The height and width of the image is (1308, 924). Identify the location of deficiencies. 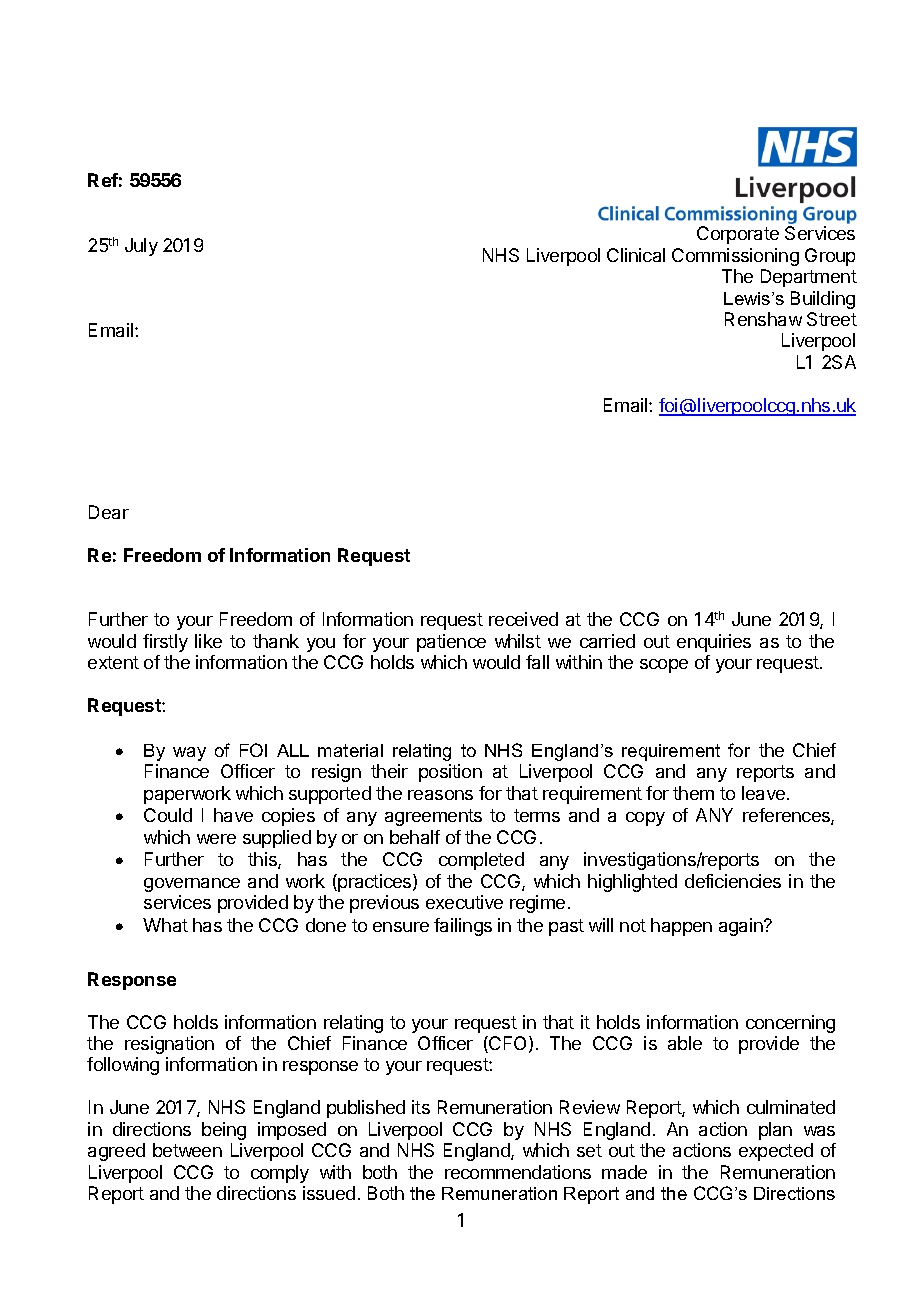
(733, 881).
